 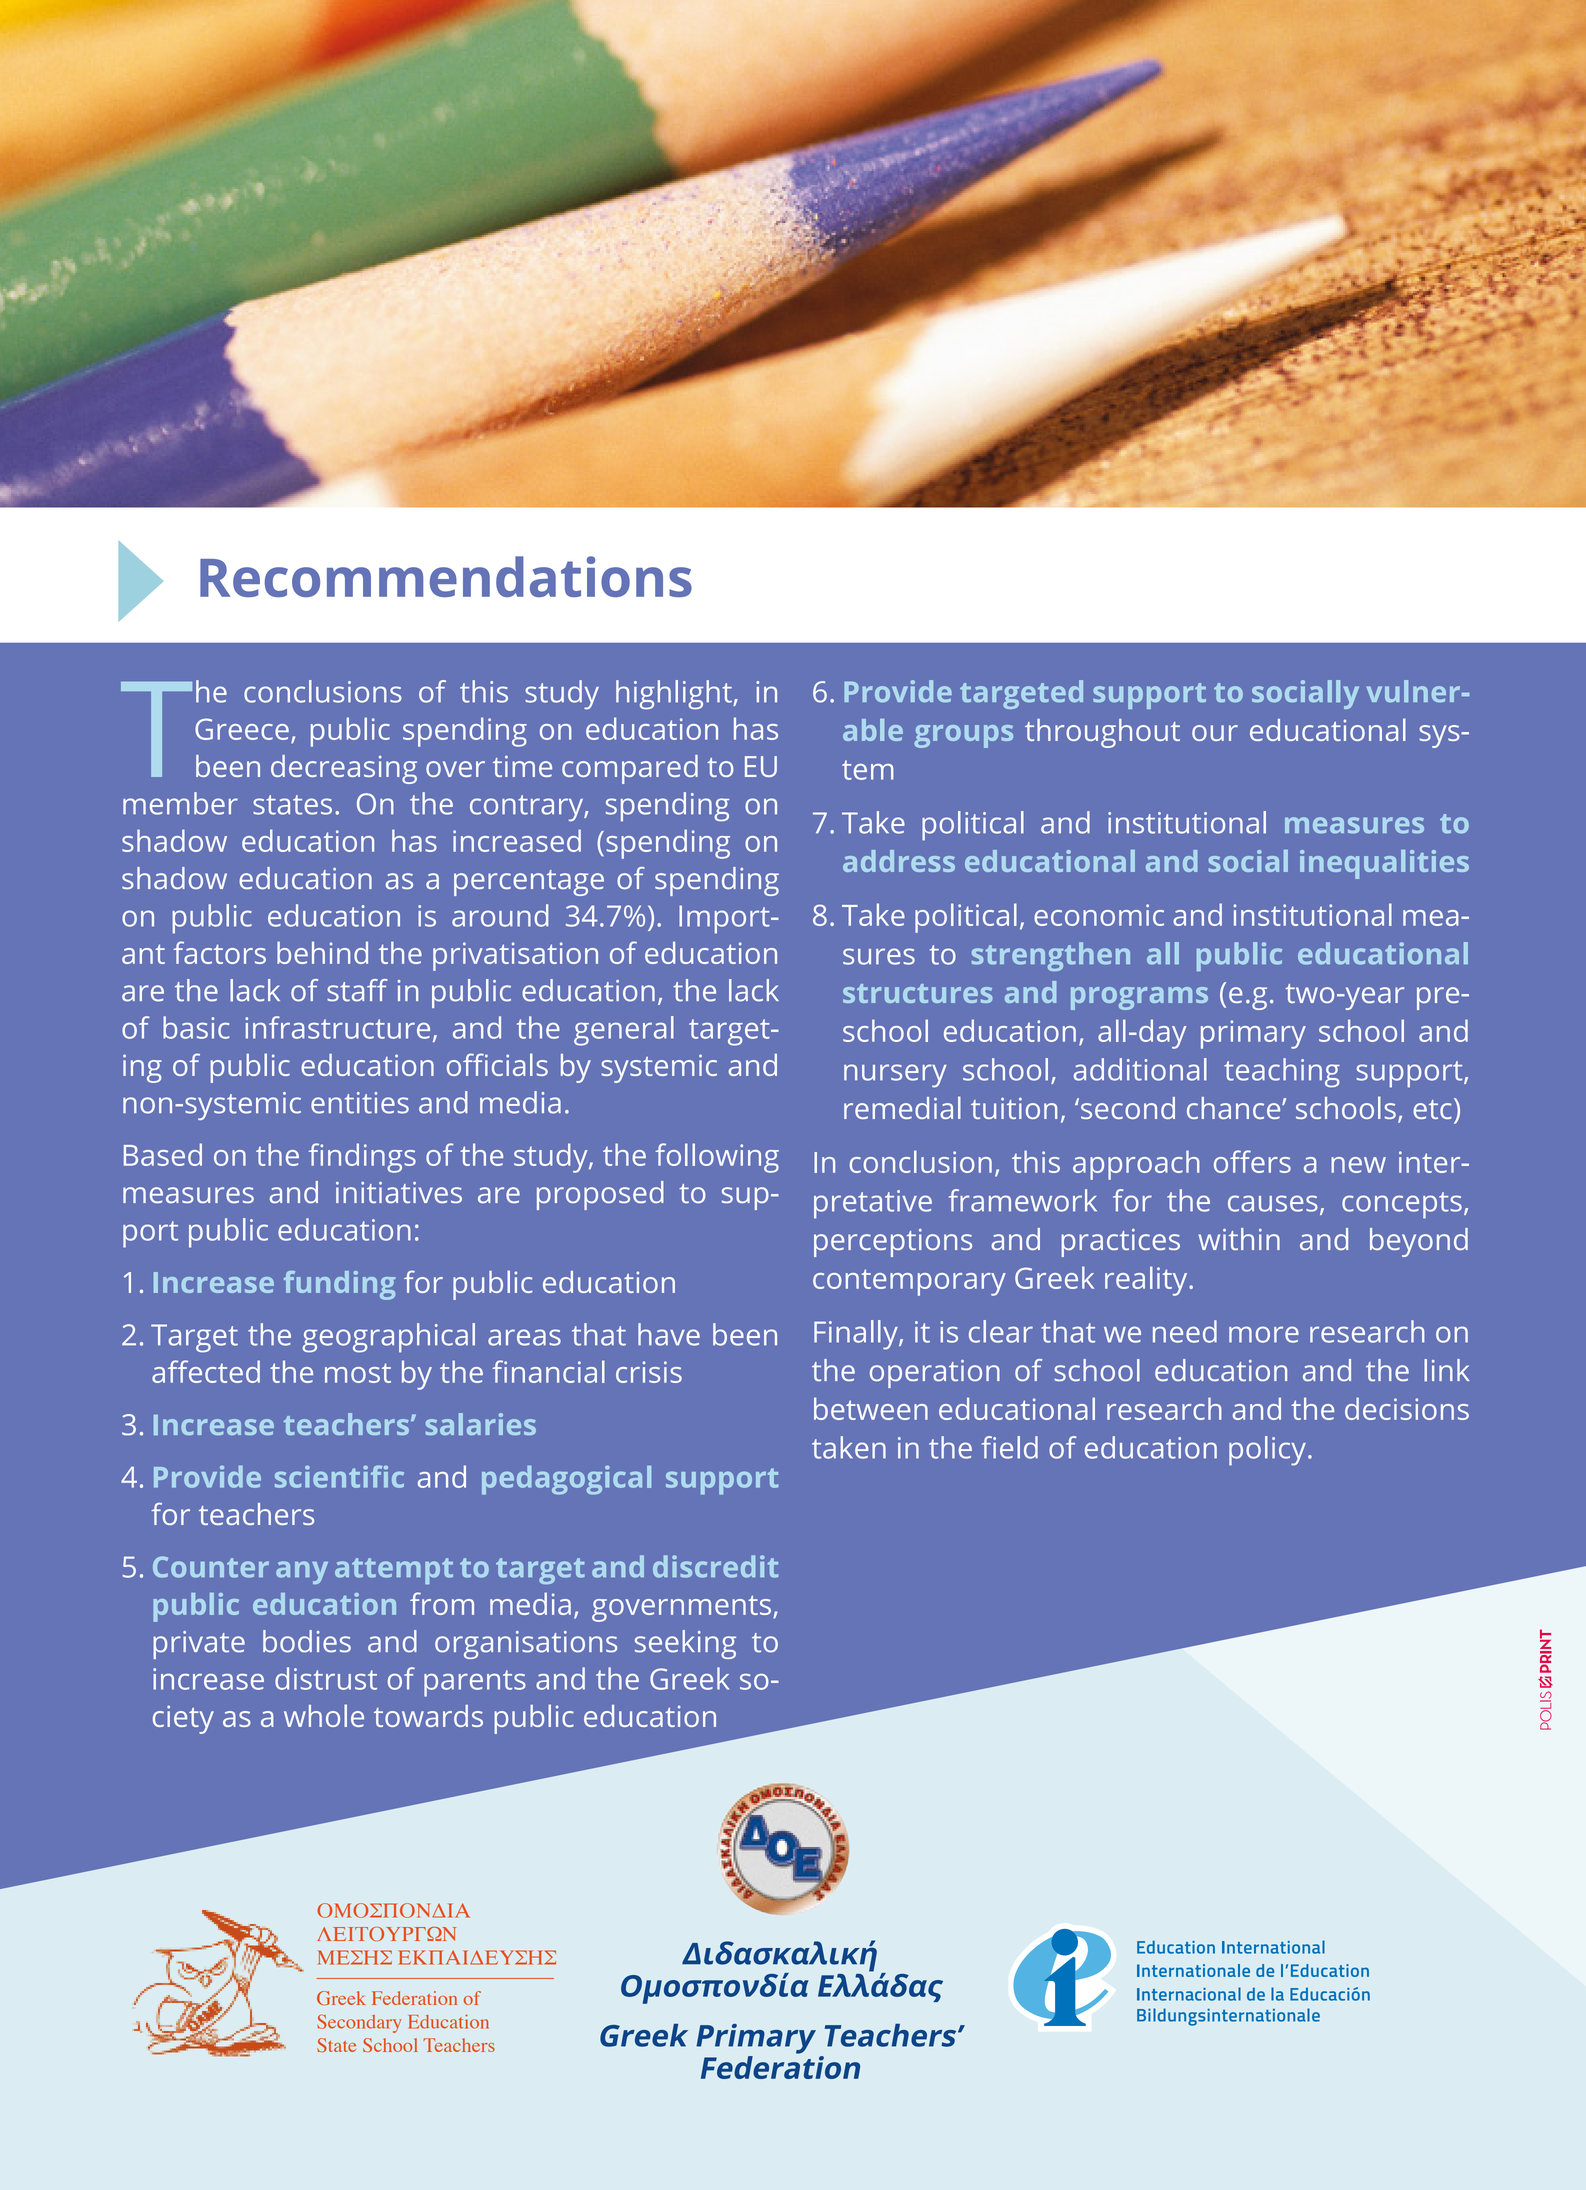 I want to click on policy, so click(x=1267, y=1451).
